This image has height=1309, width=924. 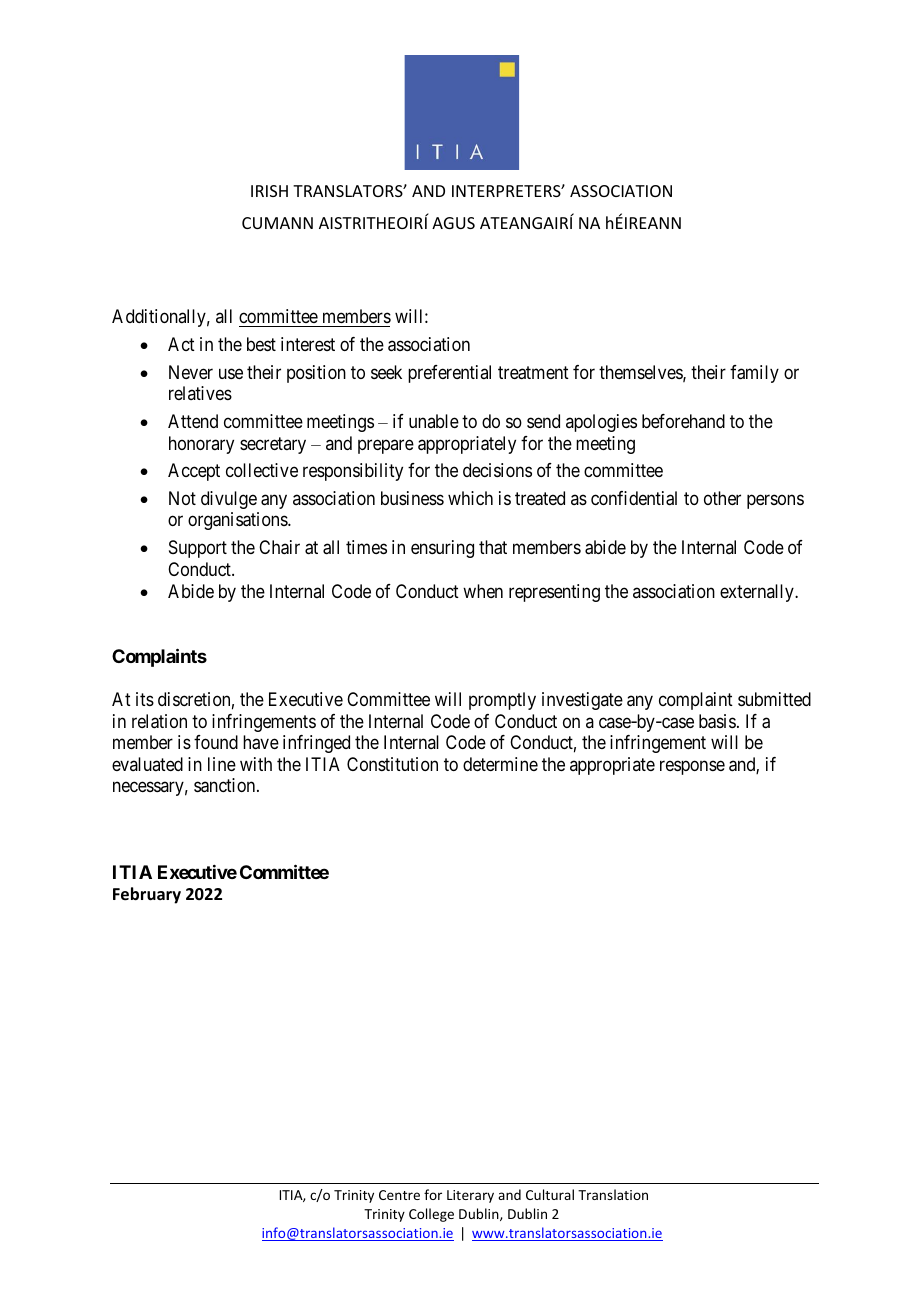 What do you see at coordinates (201, 445) in the image?
I see `honorary` at bounding box center [201, 445].
